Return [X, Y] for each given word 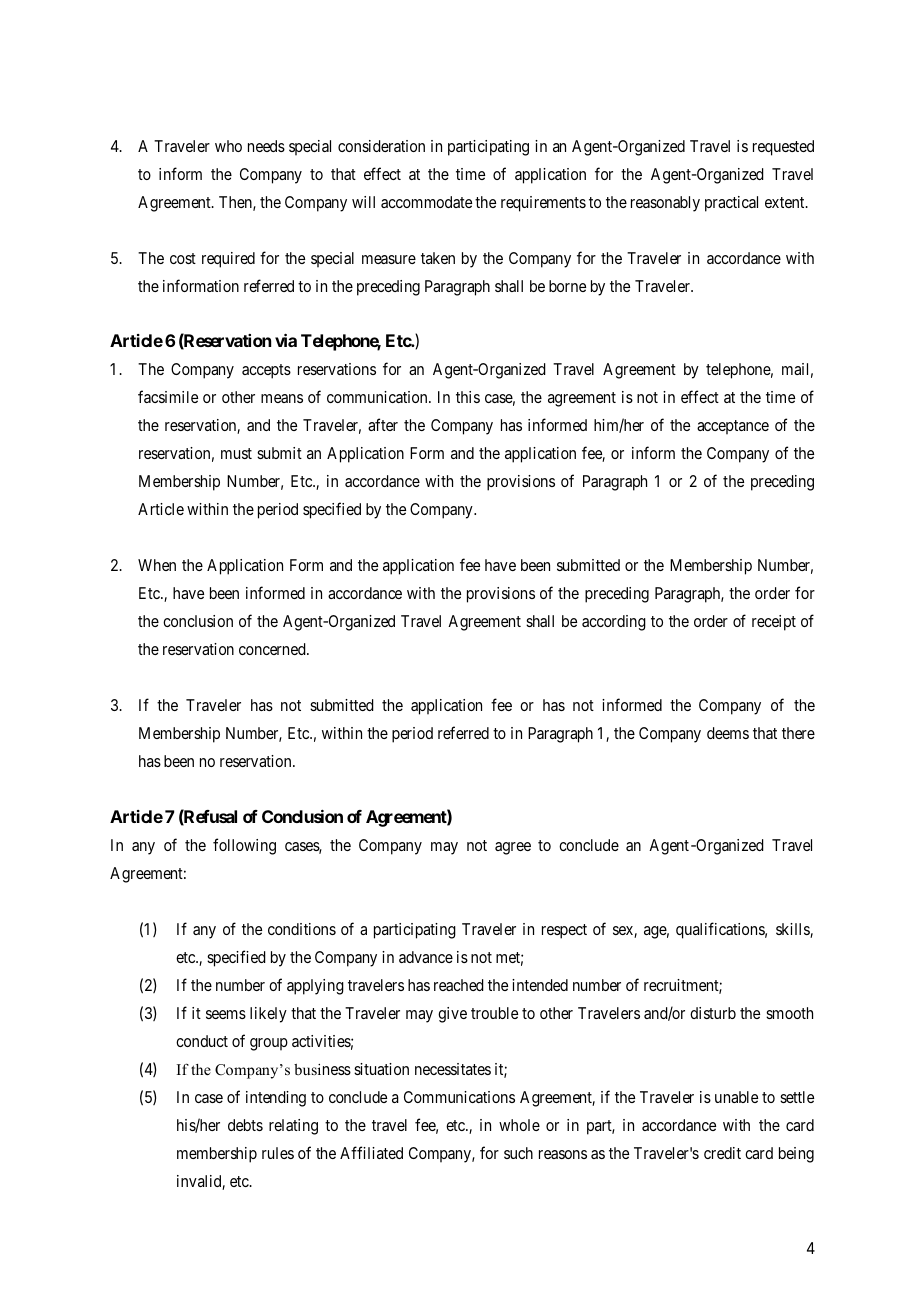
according [614, 623]
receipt [774, 623]
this [468, 397]
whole [519, 1125]
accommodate [426, 202]
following [244, 846]
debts [245, 1125]
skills [793, 930]
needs [266, 146]
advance [426, 957]
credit [722, 1153]
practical [731, 204]
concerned [273, 649]
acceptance [733, 427]
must [236, 453]
